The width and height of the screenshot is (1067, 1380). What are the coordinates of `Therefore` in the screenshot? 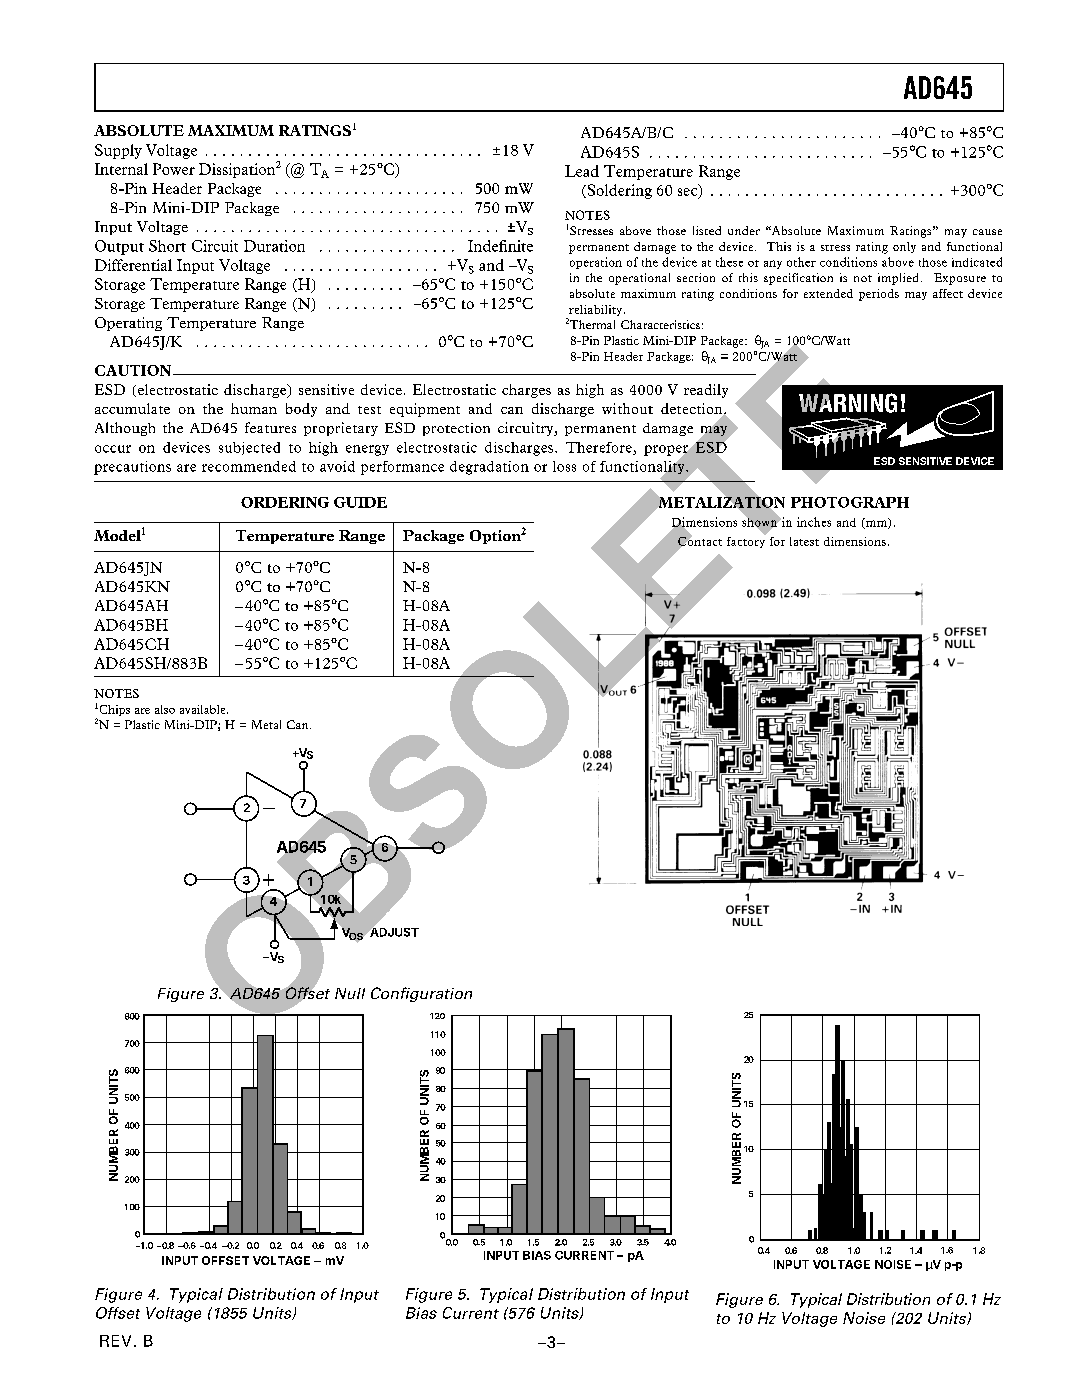 It's located at (600, 448).
